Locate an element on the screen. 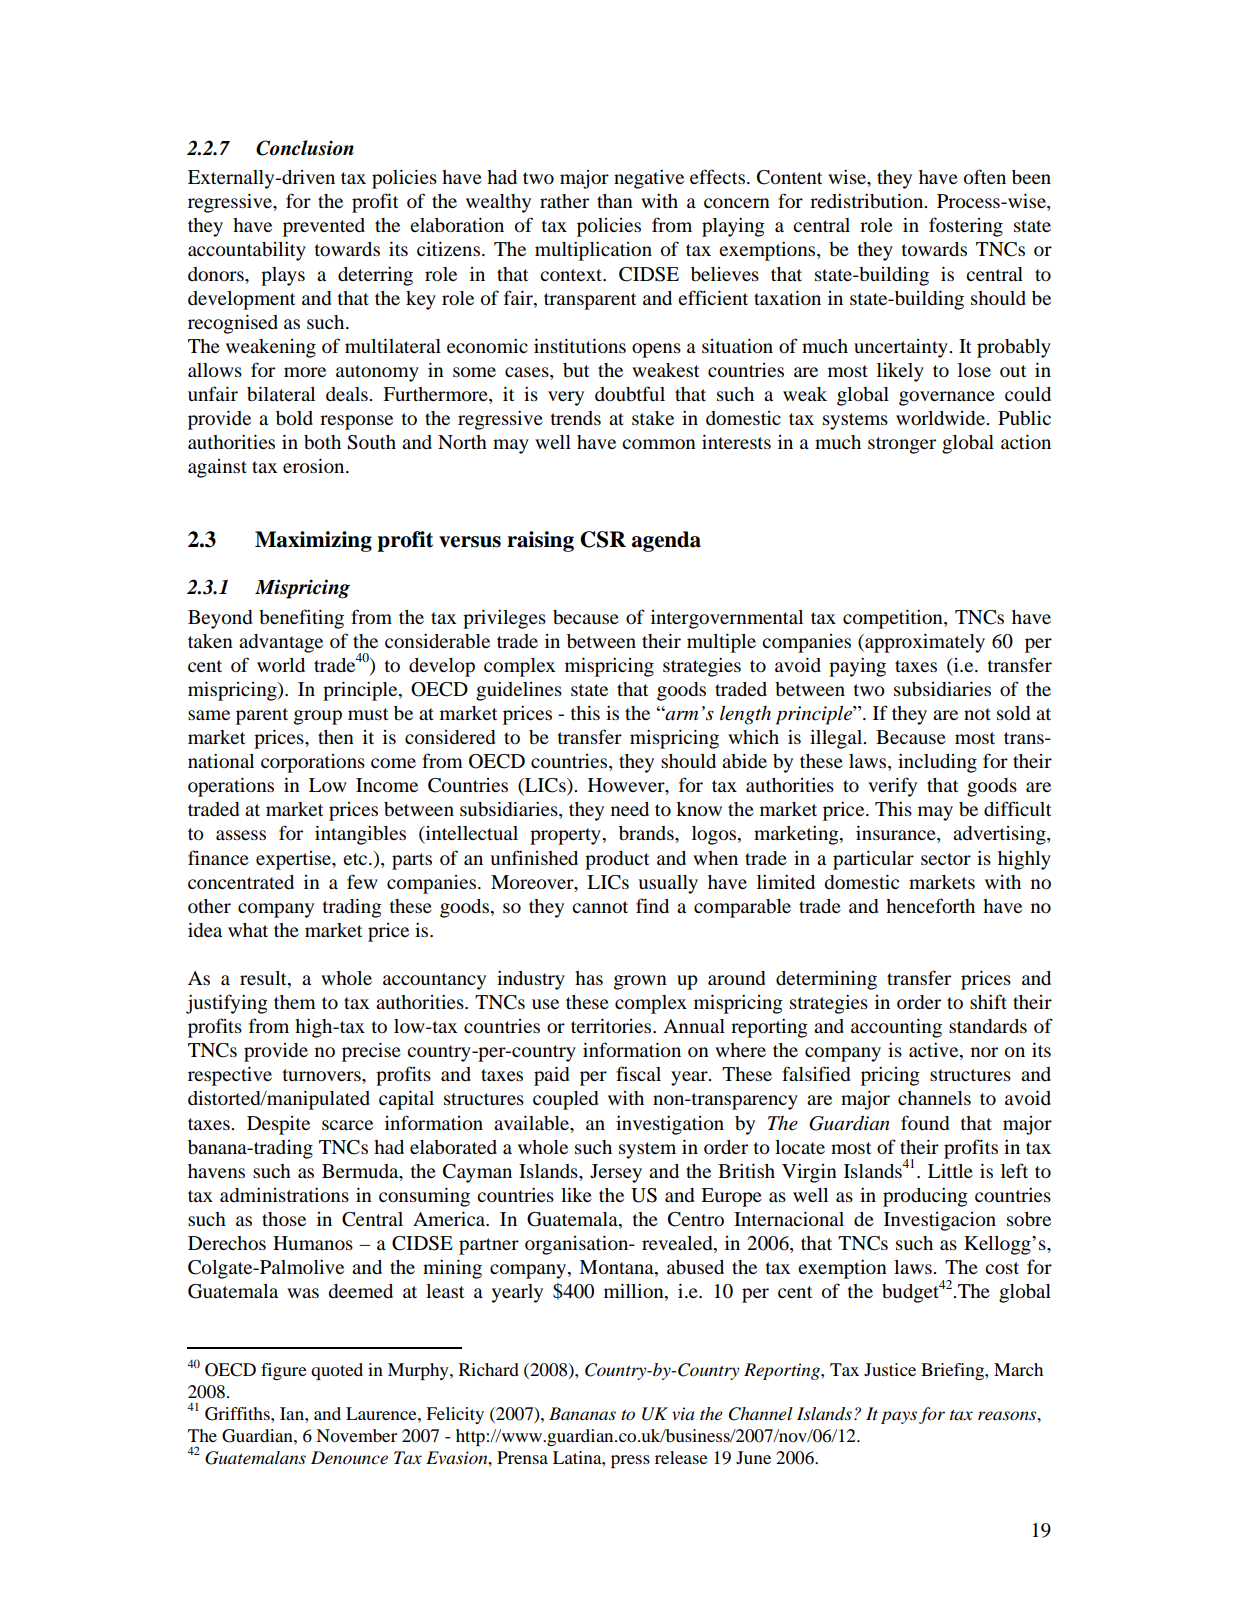 The width and height of the screenshot is (1239, 1603). Jersey is located at coordinates (616, 1173).
